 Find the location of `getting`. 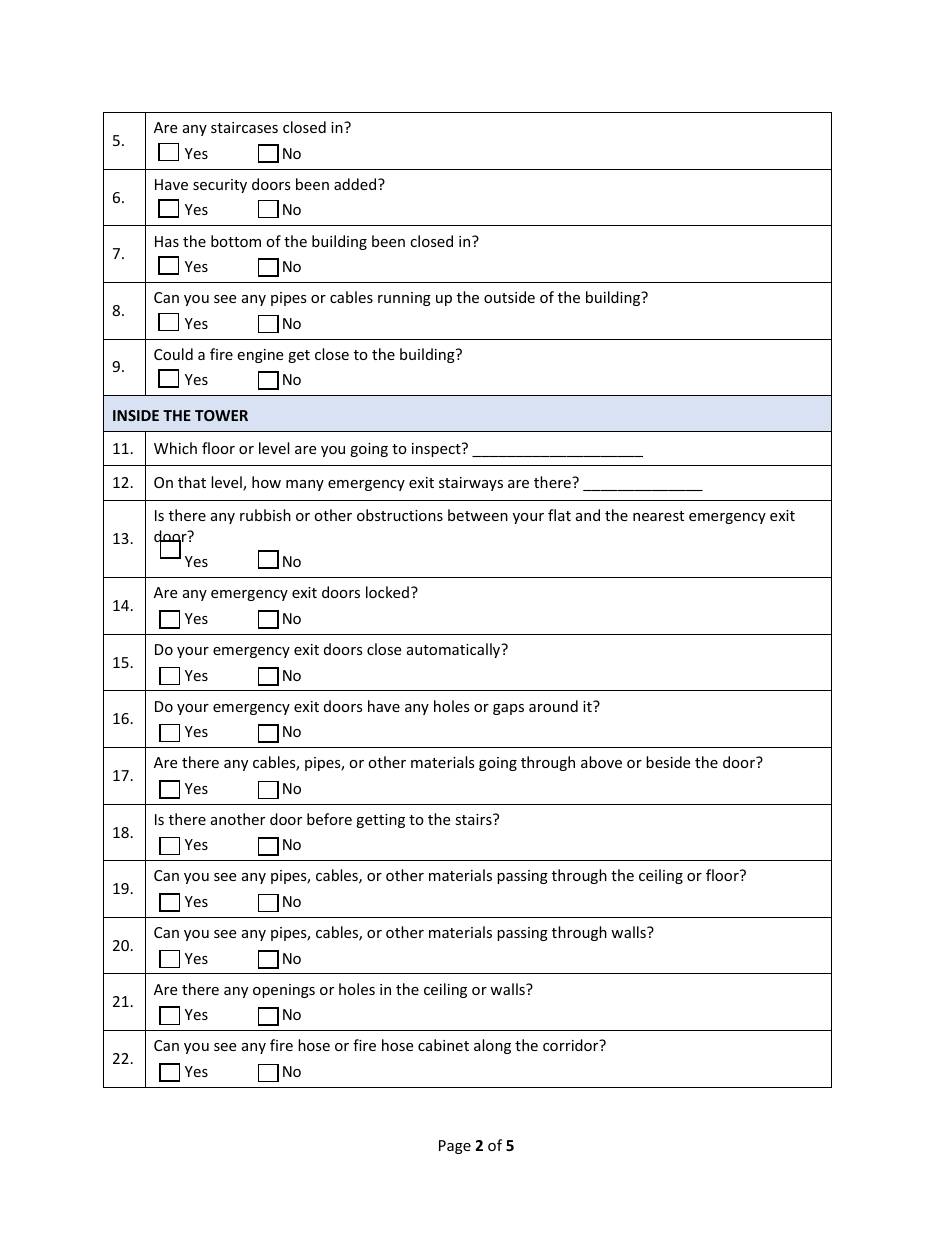

getting is located at coordinates (380, 821).
